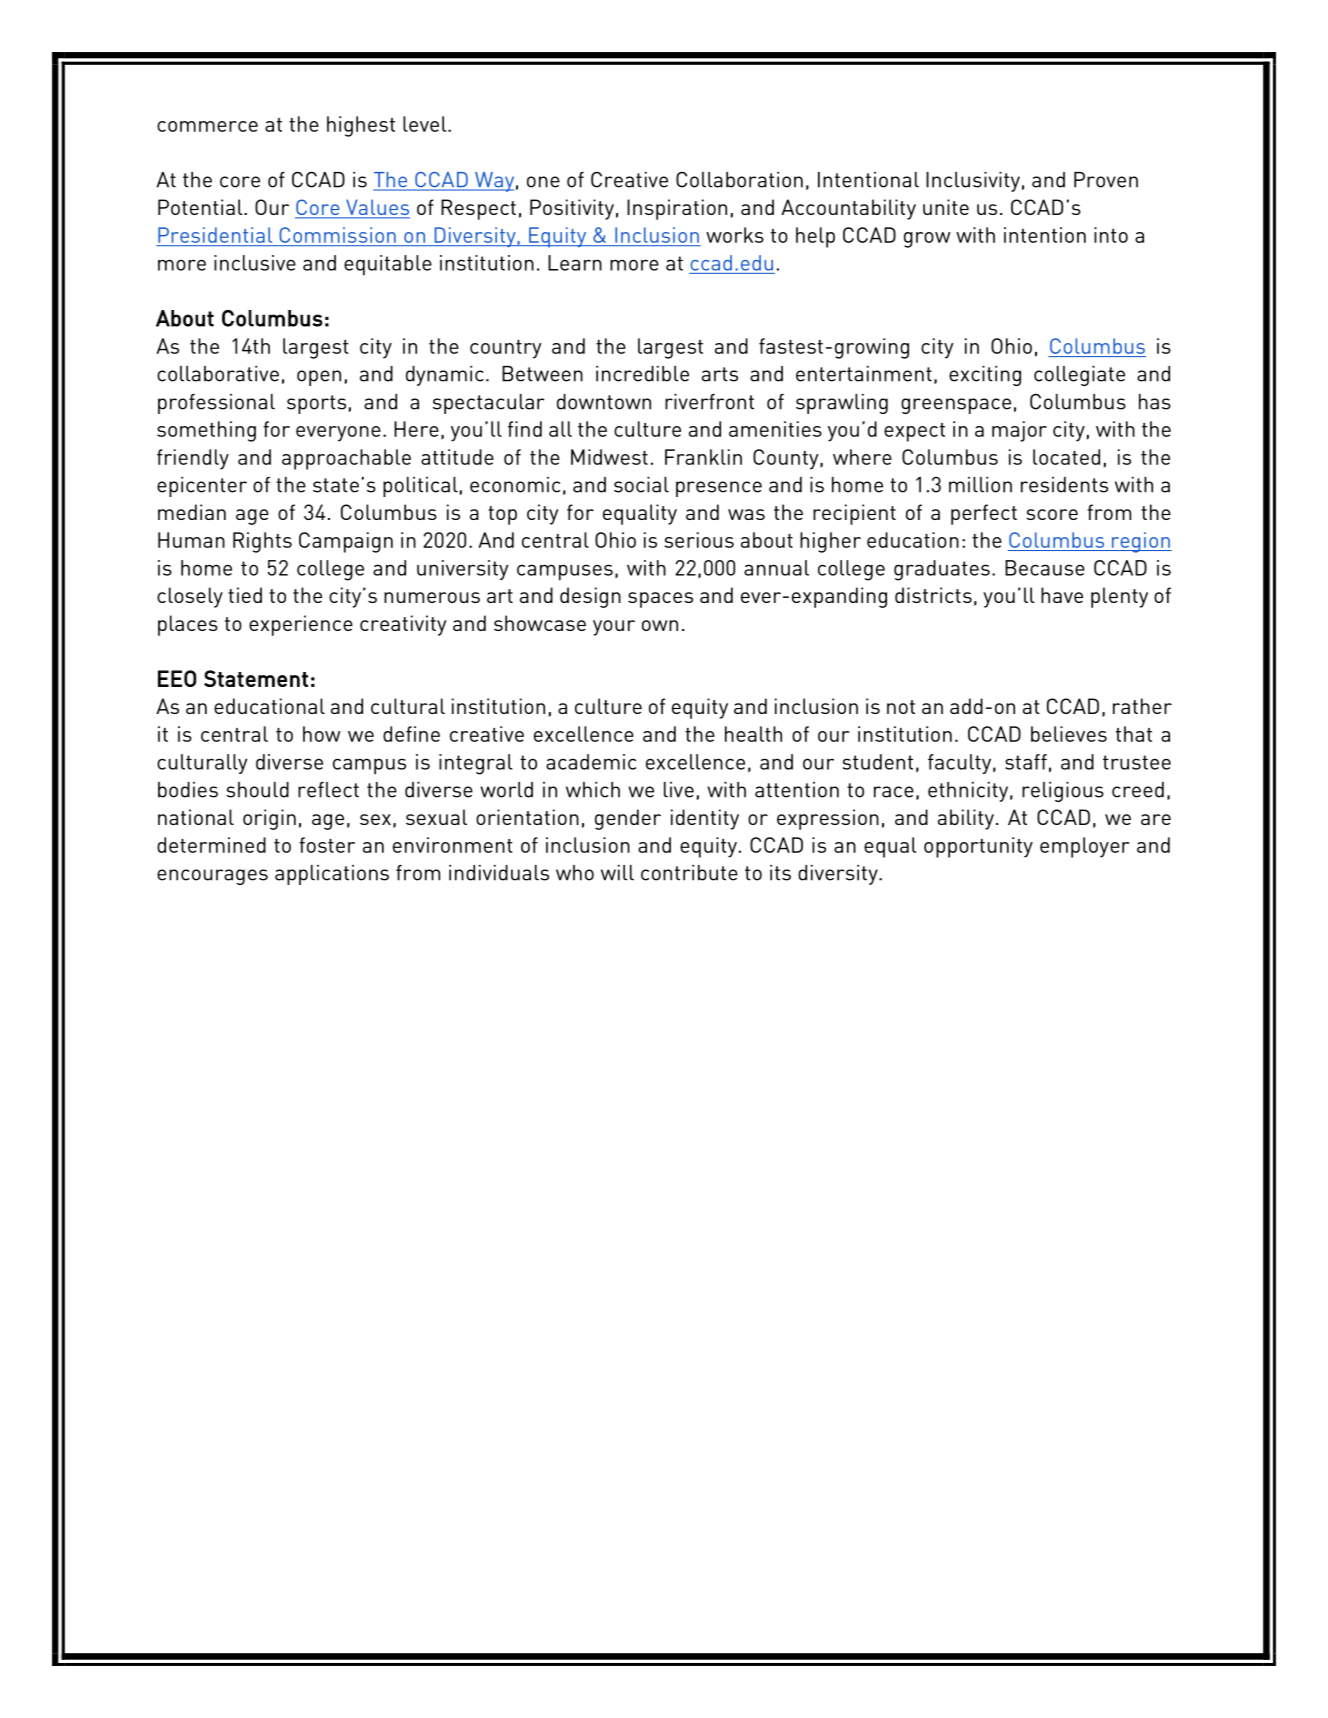  I want to click on social, so click(641, 485).
